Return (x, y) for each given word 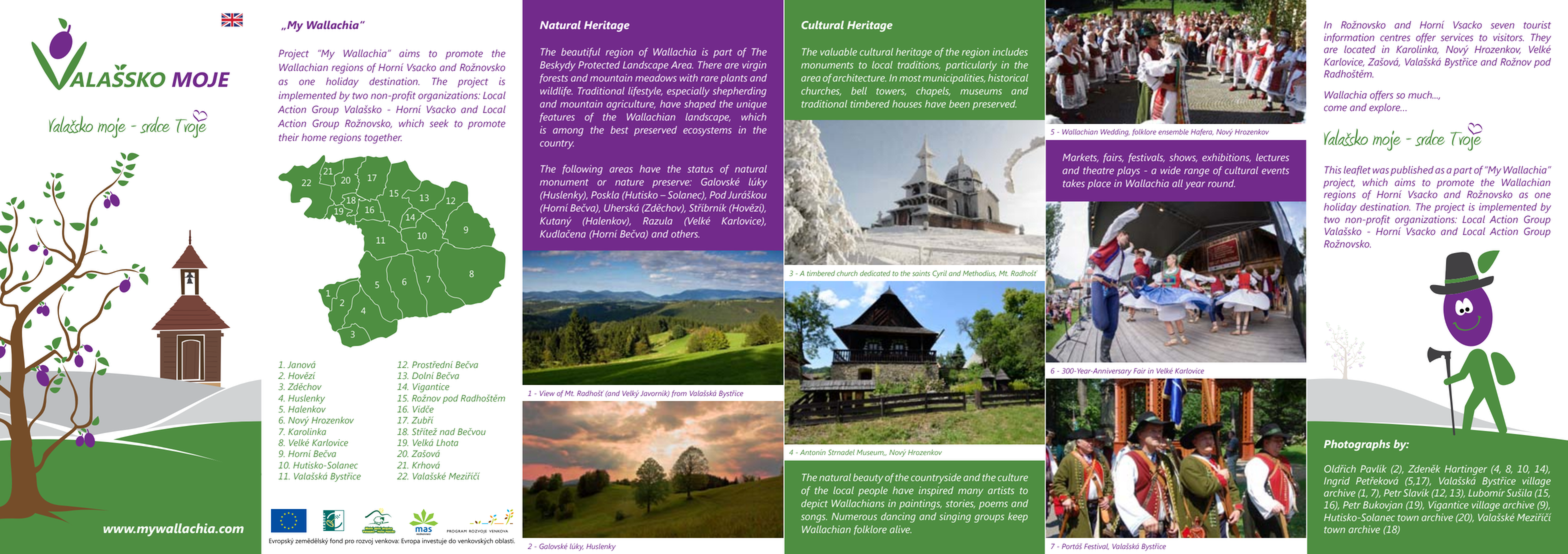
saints (921, 273)
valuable (838, 52)
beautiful (580, 52)
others (685, 234)
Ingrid (1337, 482)
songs (814, 518)
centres (1395, 38)
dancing (898, 517)
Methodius (979, 274)
